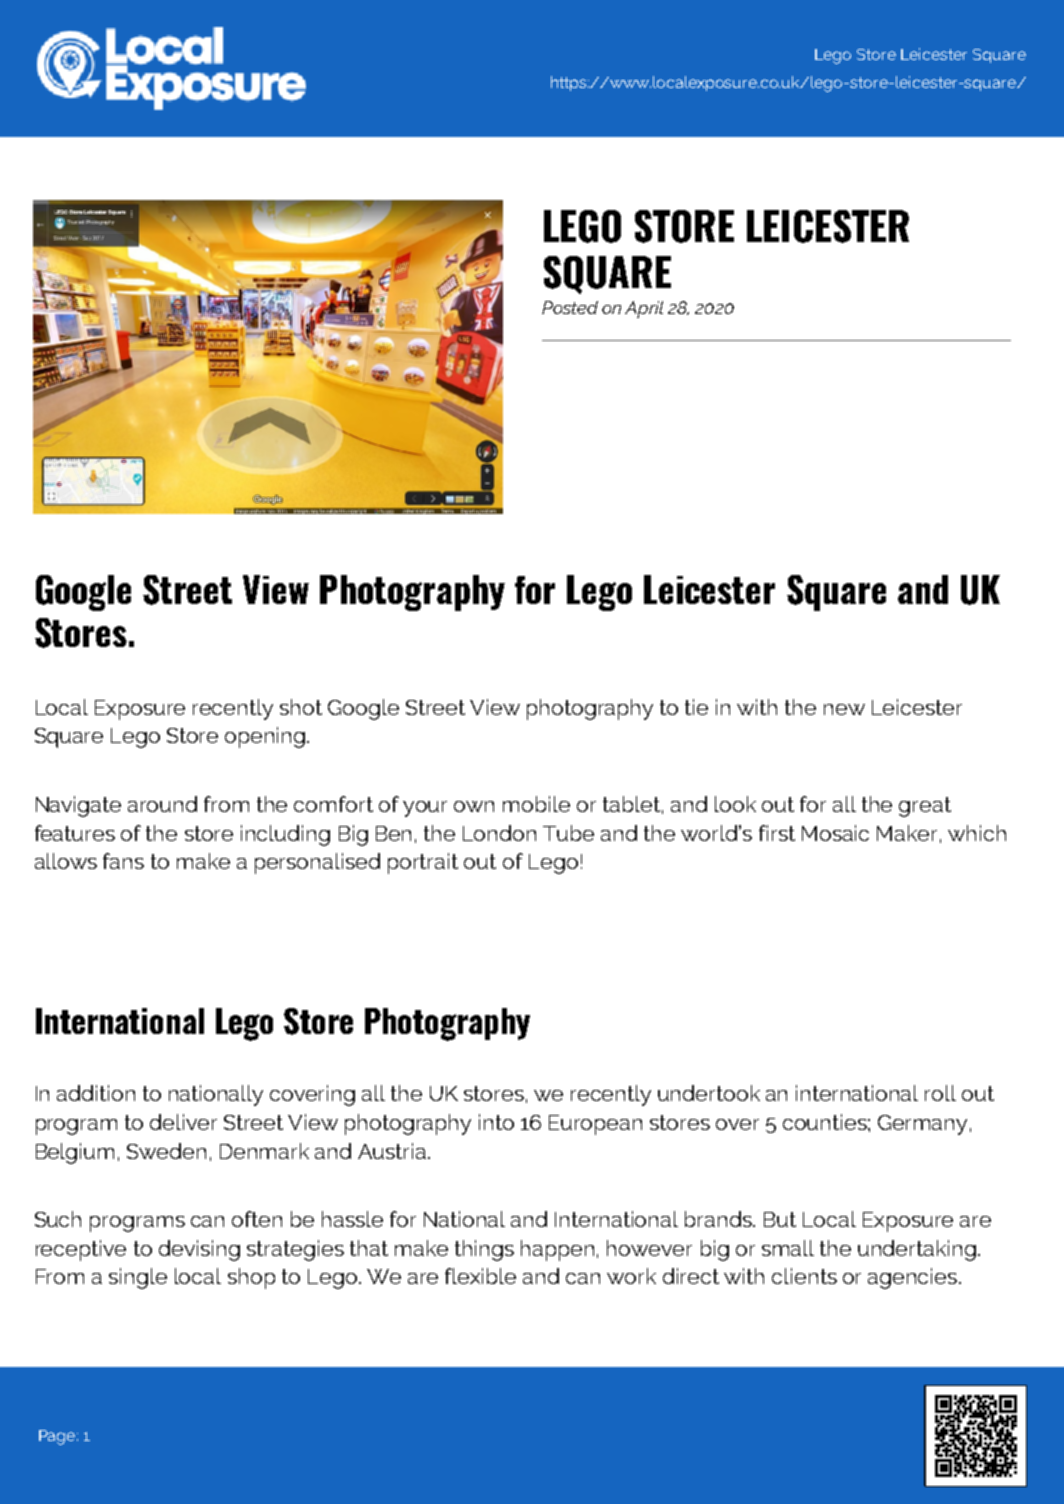  What do you see at coordinates (499, 833) in the document?
I see `London` at bounding box center [499, 833].
